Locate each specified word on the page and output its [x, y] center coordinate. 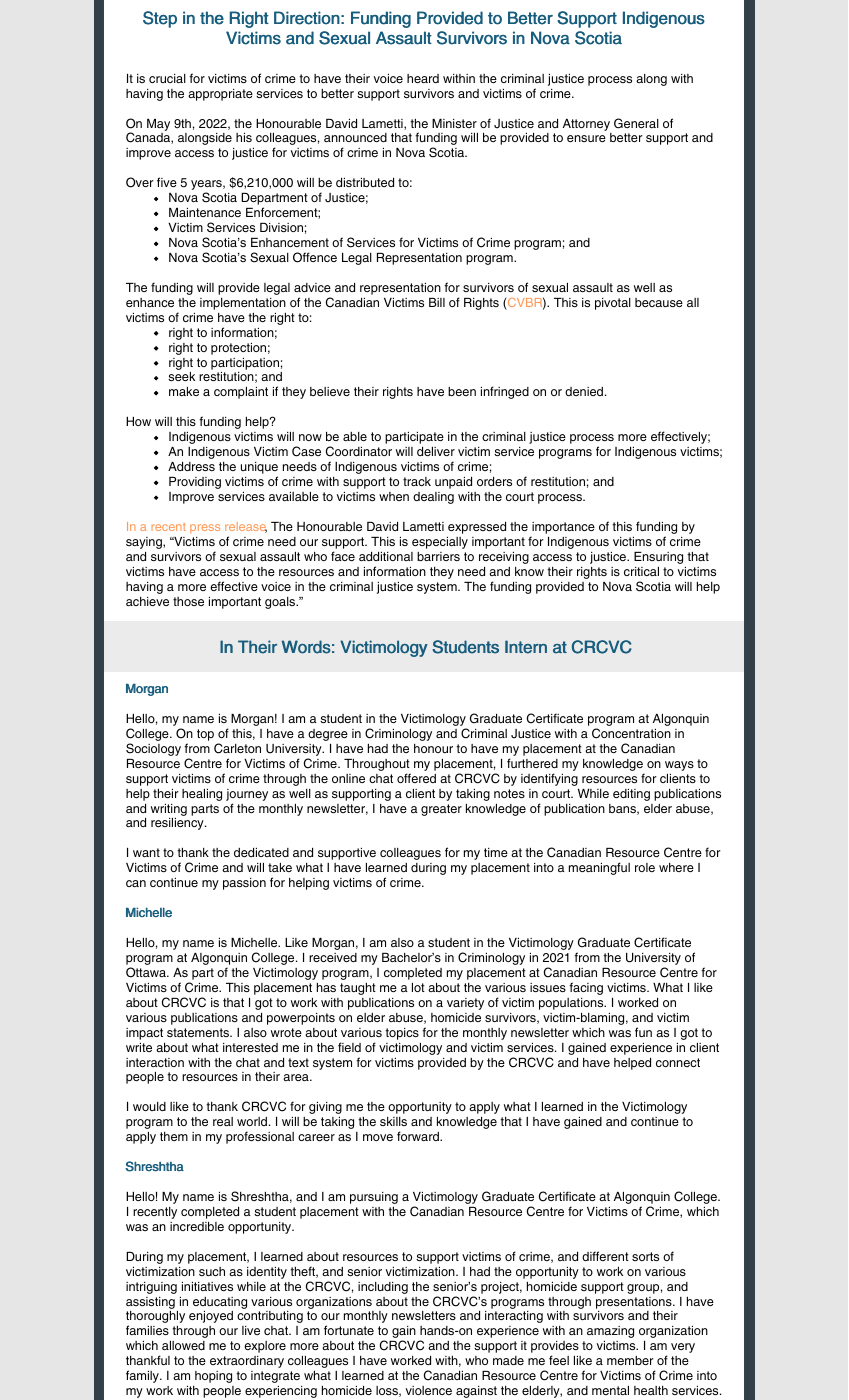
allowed [183, 1345]
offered [416, 778]
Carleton [237, 748]
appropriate [220, 95]
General [636, 123]
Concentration [631, 733]
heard [423, 78]
